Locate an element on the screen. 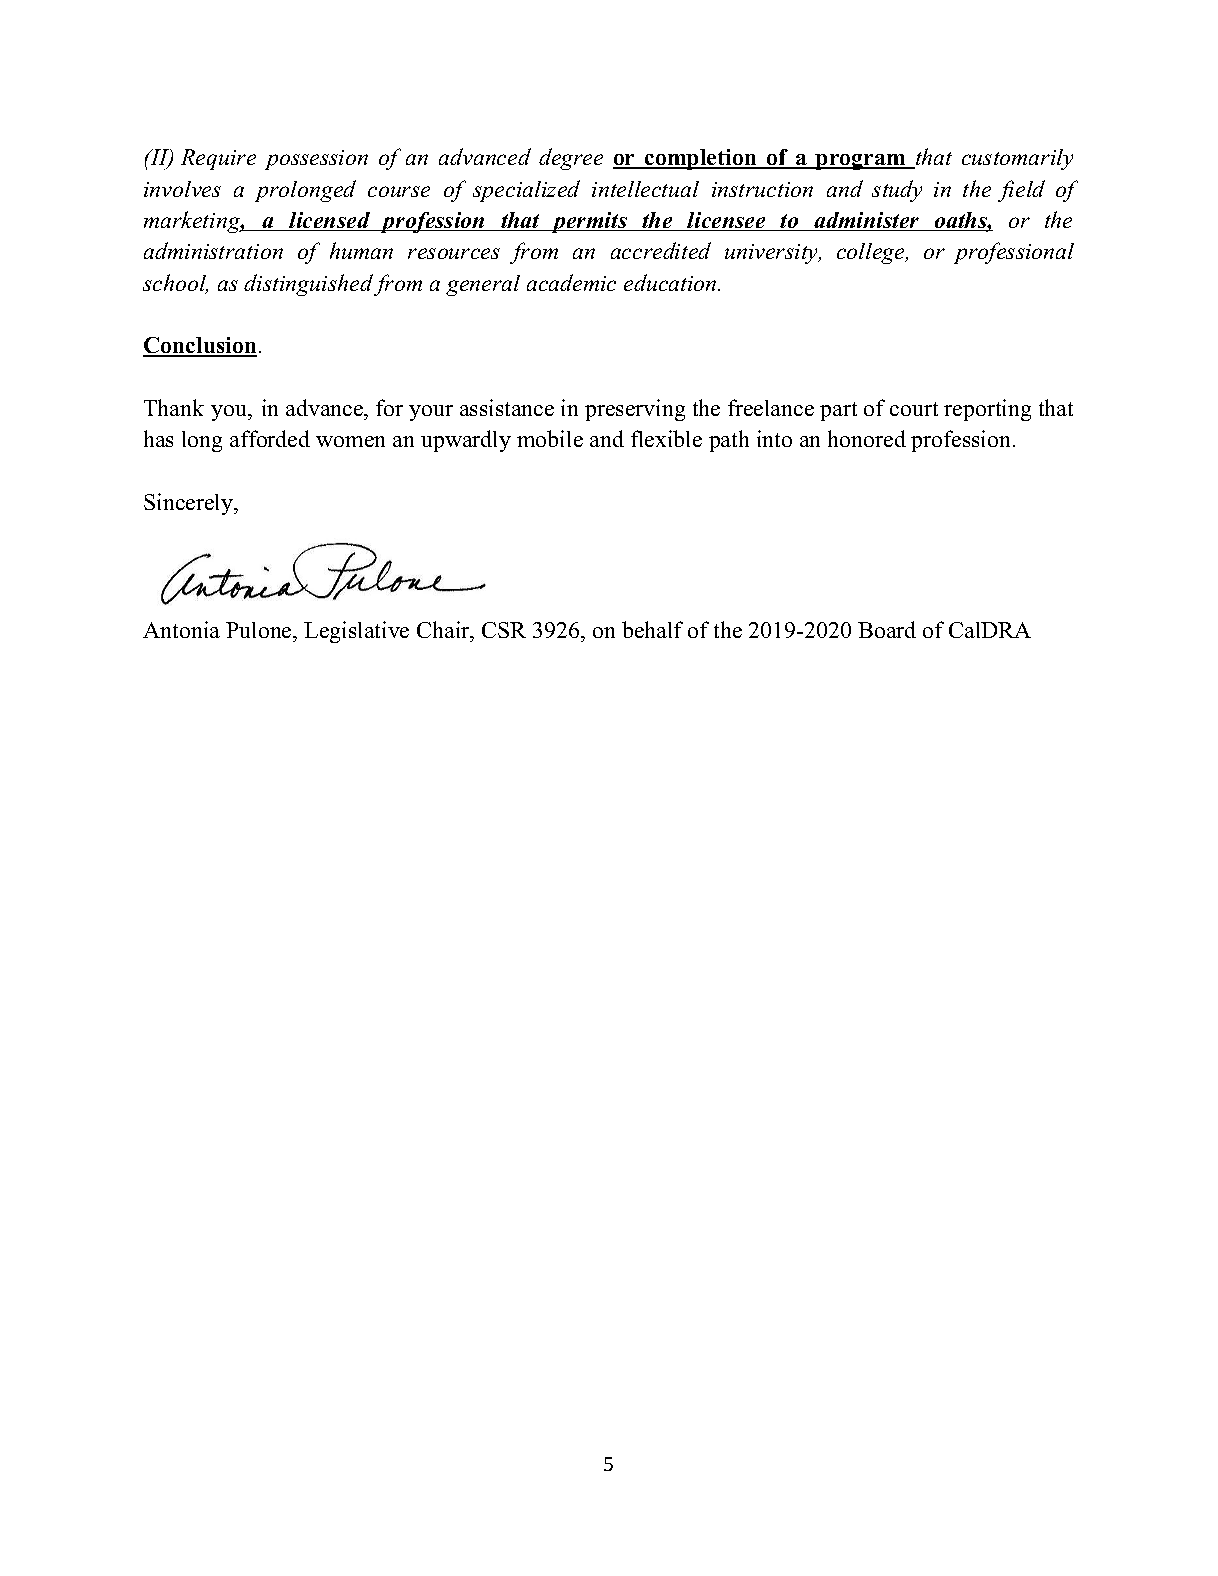 This screenshot has width=1218, height=1576. Board is located at coordinates (887, 629).
